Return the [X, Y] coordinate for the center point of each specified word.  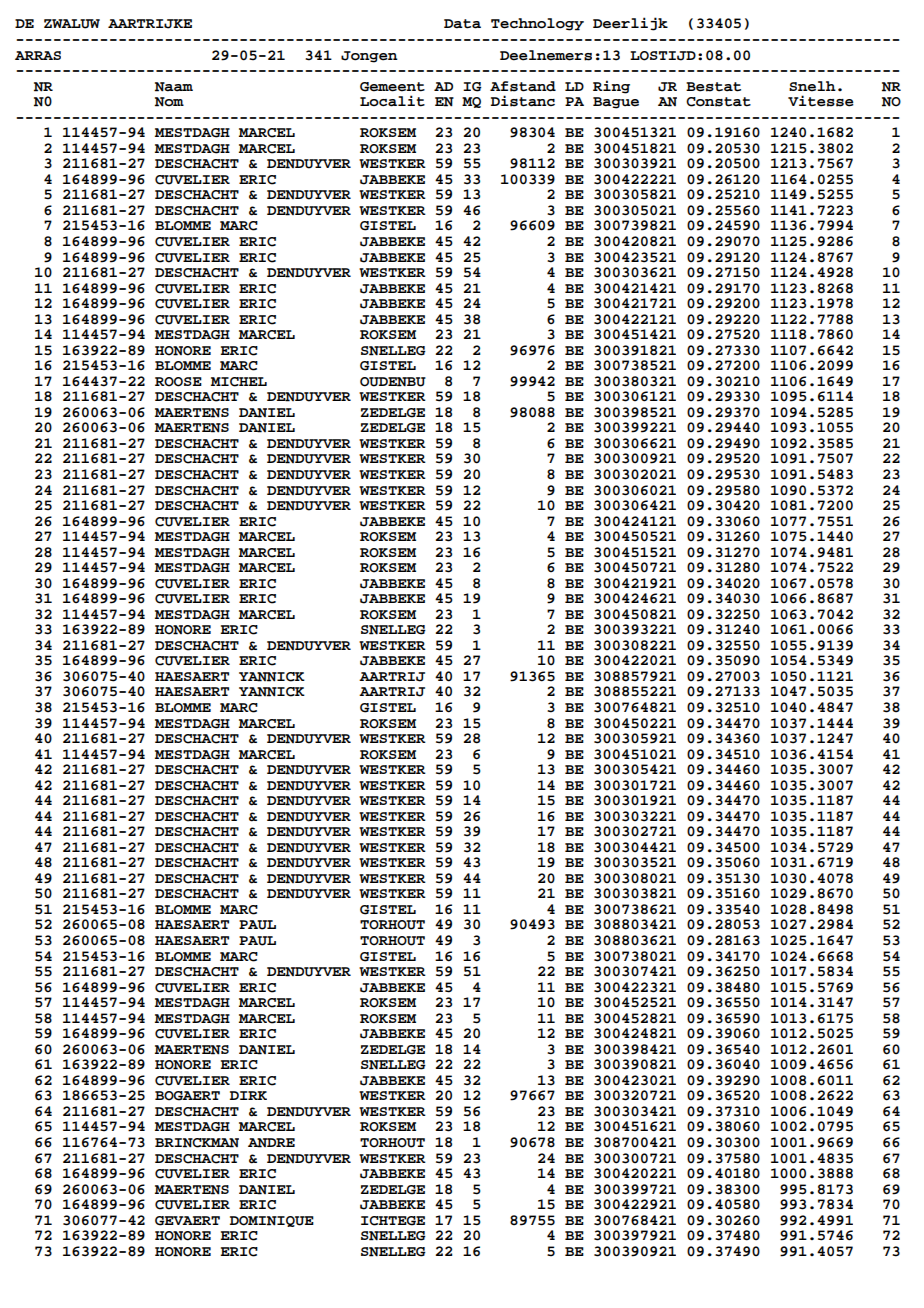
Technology [537, 24]
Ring [611, 87]
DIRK [248, 1095]
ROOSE [178, 382]
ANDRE [271, 1143]
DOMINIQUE [272, 1221]
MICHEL [239, 382]
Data [462, 24]
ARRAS [38, 55]
